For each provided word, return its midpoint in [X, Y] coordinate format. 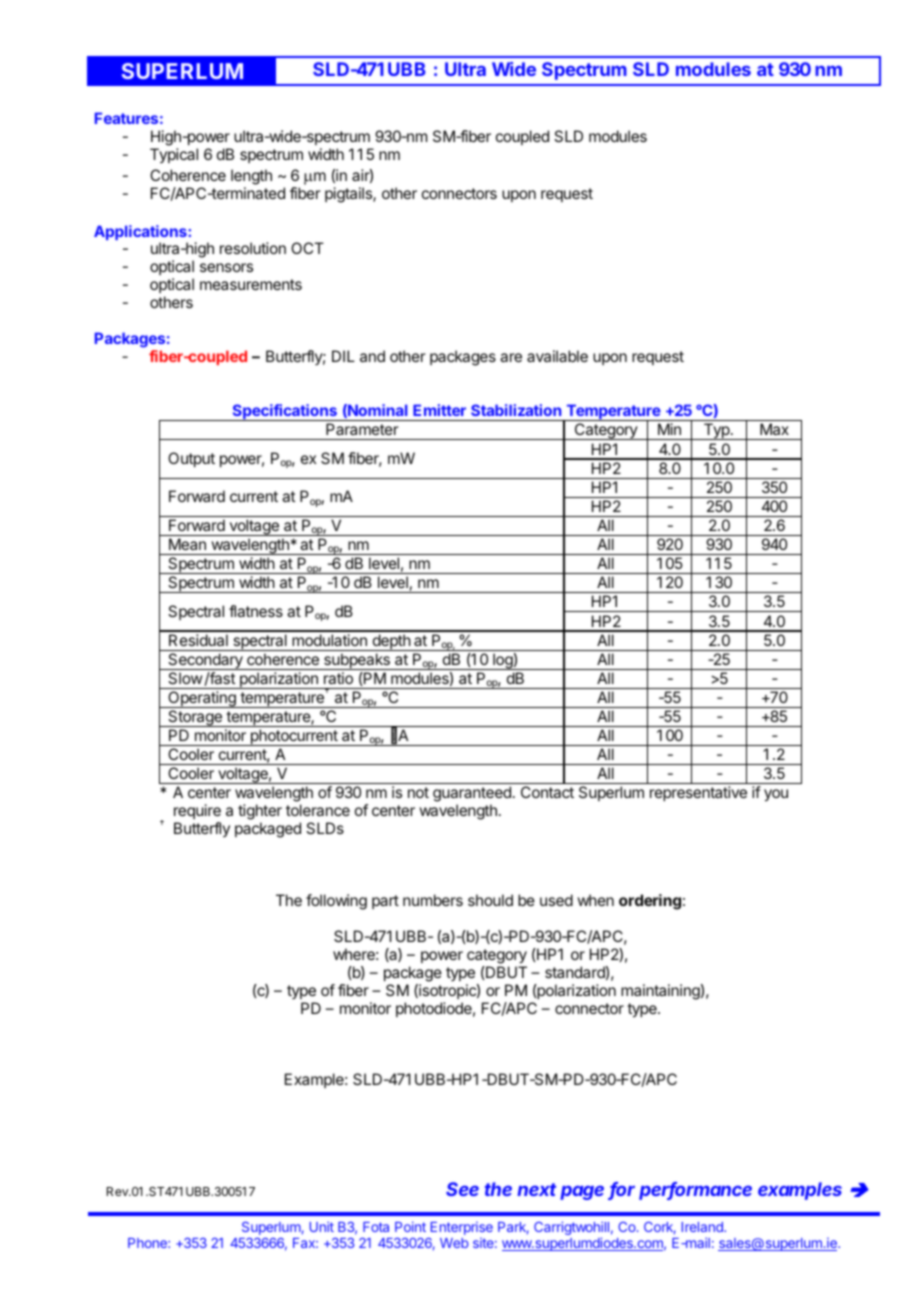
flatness [256, 611]
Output [191, 459]
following [336, 902]
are [511, 357]
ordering [650, 902]
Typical [174, 155]
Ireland [703, 1227]
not [418, 792]
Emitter [439, 410]
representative [698, 793]
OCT [307, 248]
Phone [148, 1243]
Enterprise [462, 1228]
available [557, 356]
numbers [433, 900]
